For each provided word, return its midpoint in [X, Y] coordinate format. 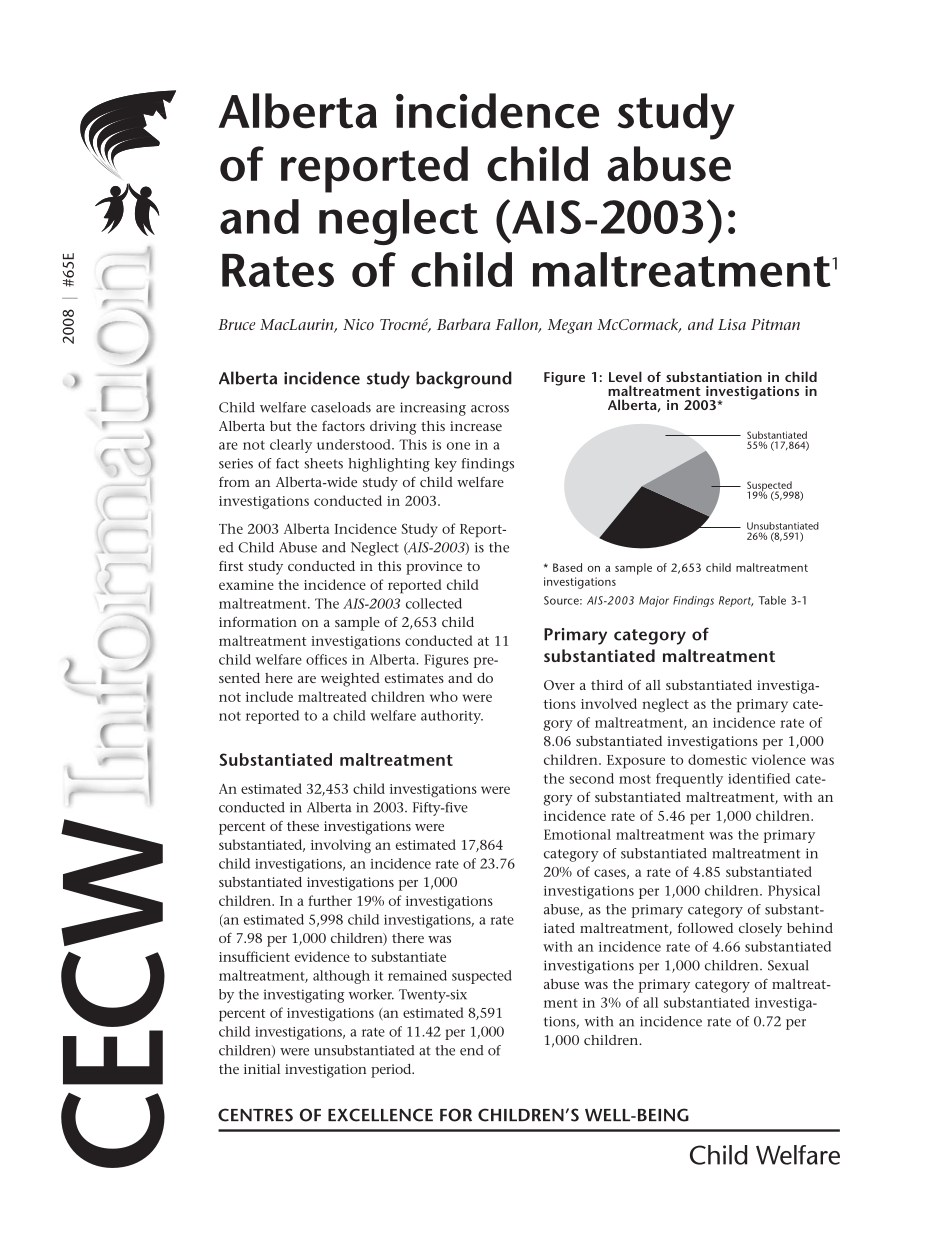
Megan [570, 326]
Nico [358, 324]
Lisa [732, 324]
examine [246, 585]
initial [262, 1069]
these [303, 826]
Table [772, 600]
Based [567, 567]
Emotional [577, 834]
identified [759, 778]
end [472, 1050]
